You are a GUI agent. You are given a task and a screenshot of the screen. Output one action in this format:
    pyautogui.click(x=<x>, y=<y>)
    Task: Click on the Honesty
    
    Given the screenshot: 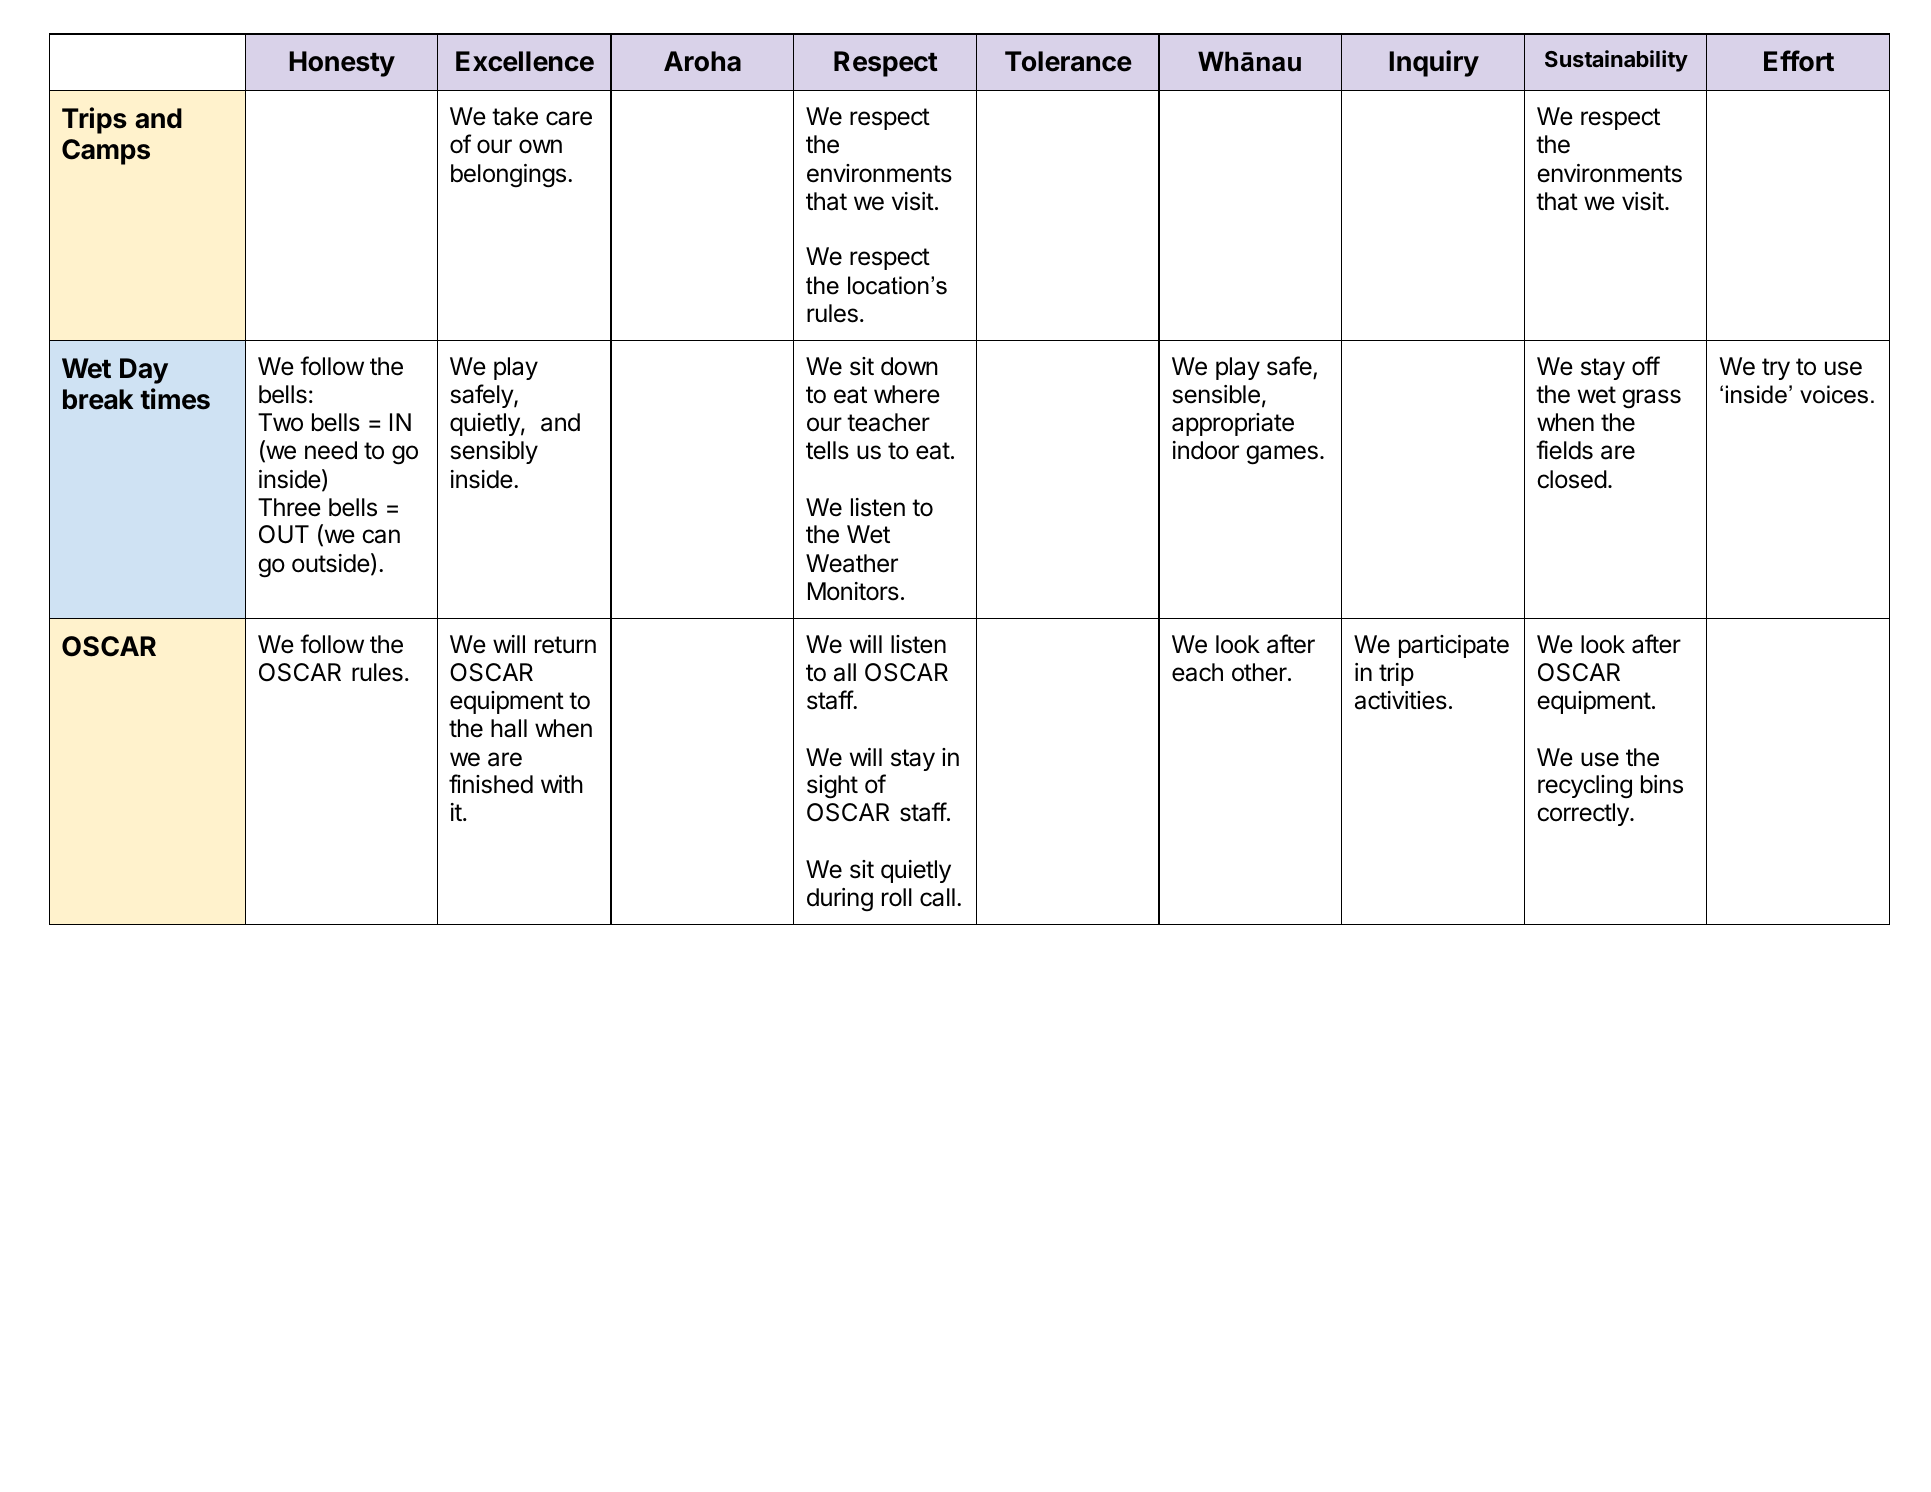 What is the action you would take?
    pyautogui.click(x=342, y=64)
